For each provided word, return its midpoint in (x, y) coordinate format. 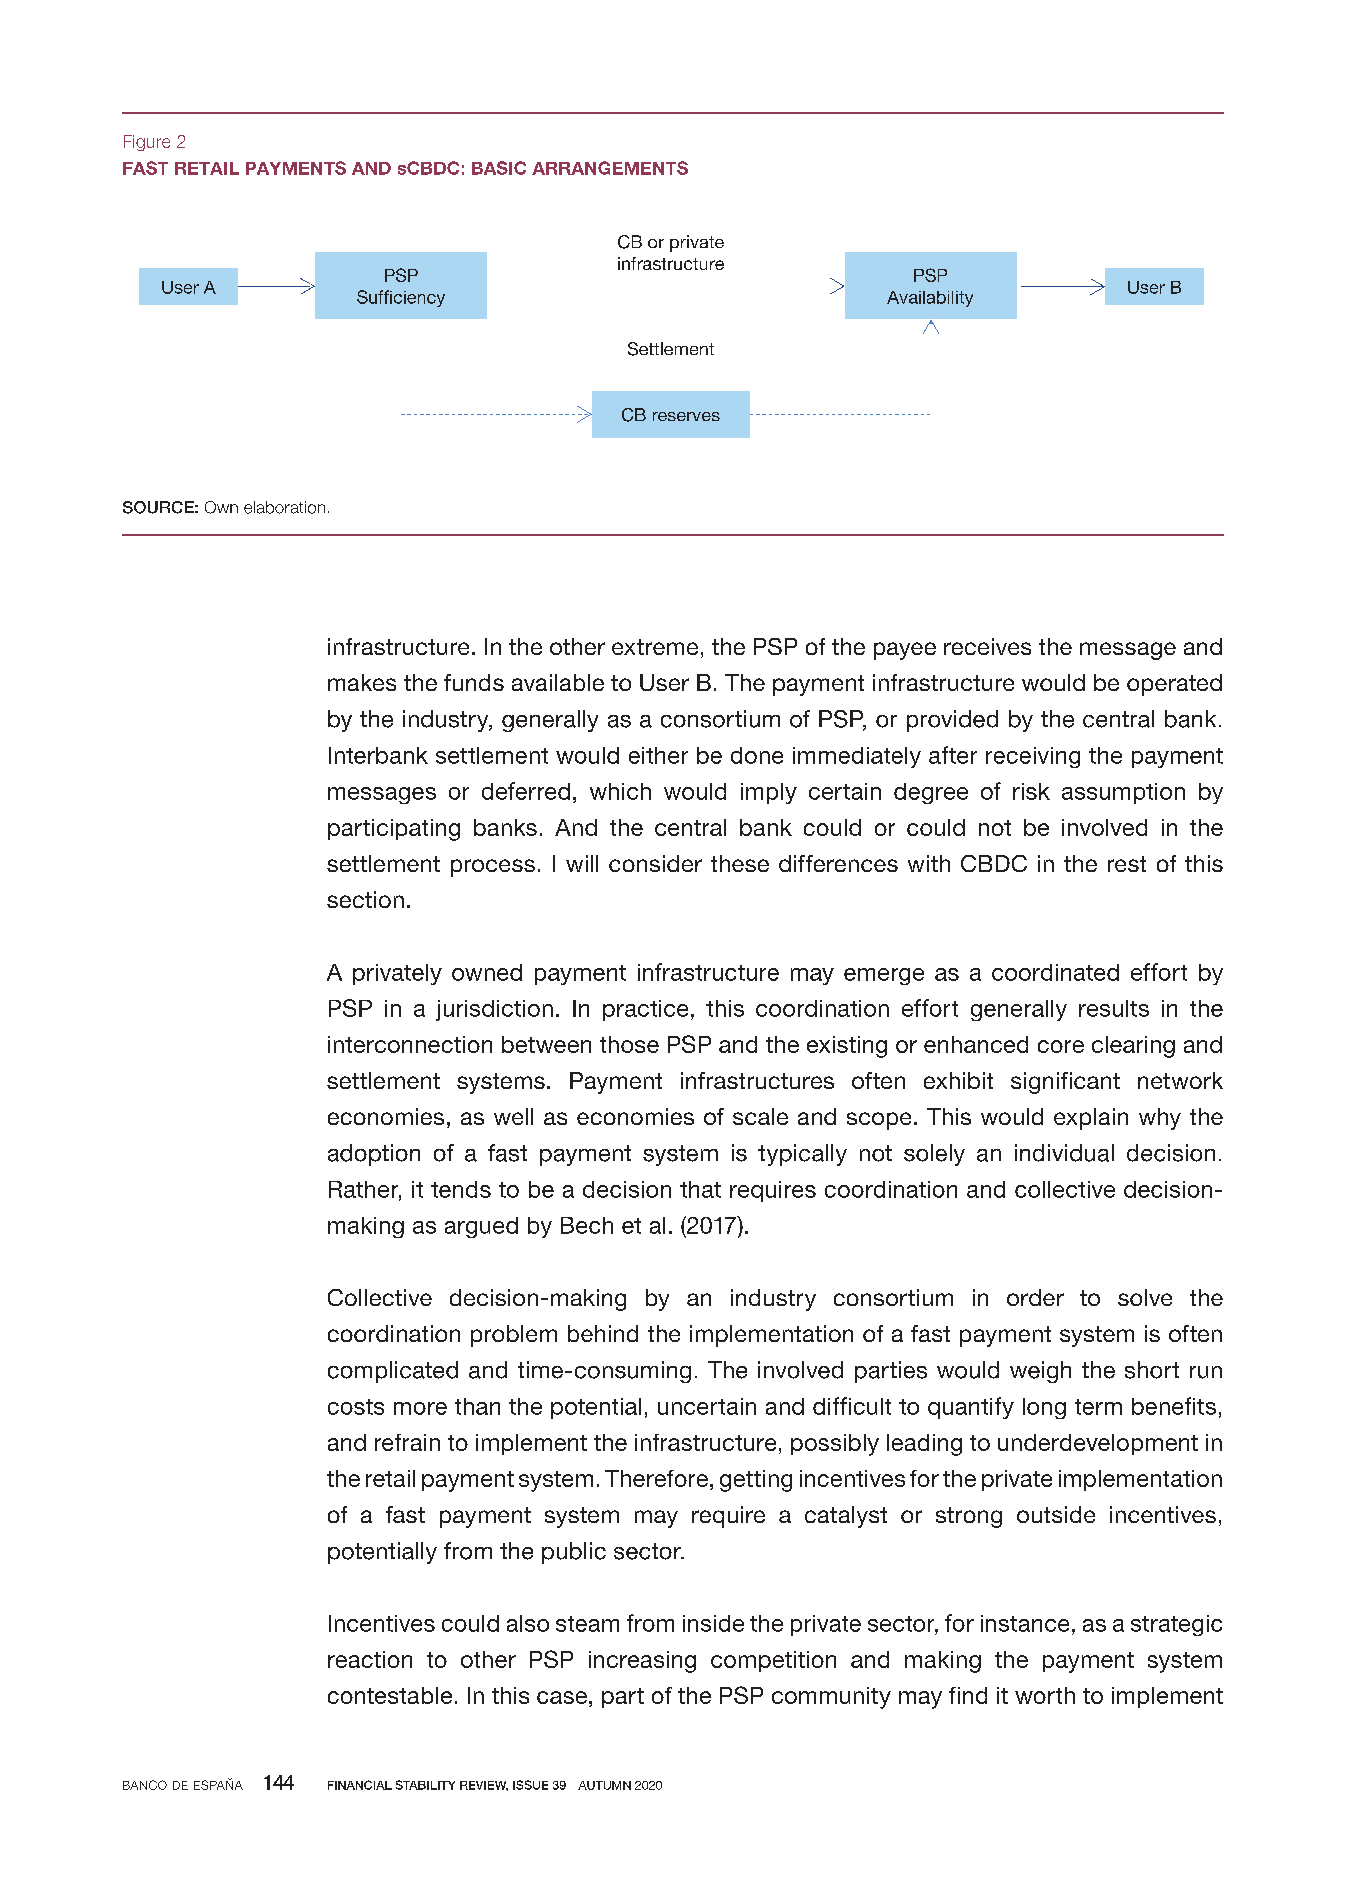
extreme (655, 647)
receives (987, 646)
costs (356, 1407)
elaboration (284, 507)
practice (645, 1010)
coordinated (1055, 972)
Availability (930, 299)
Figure (147, 143)
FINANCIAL (360, 1785)
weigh (1040, 1372)
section (365, 899)
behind (603, 1333)
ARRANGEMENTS (610, 168)
